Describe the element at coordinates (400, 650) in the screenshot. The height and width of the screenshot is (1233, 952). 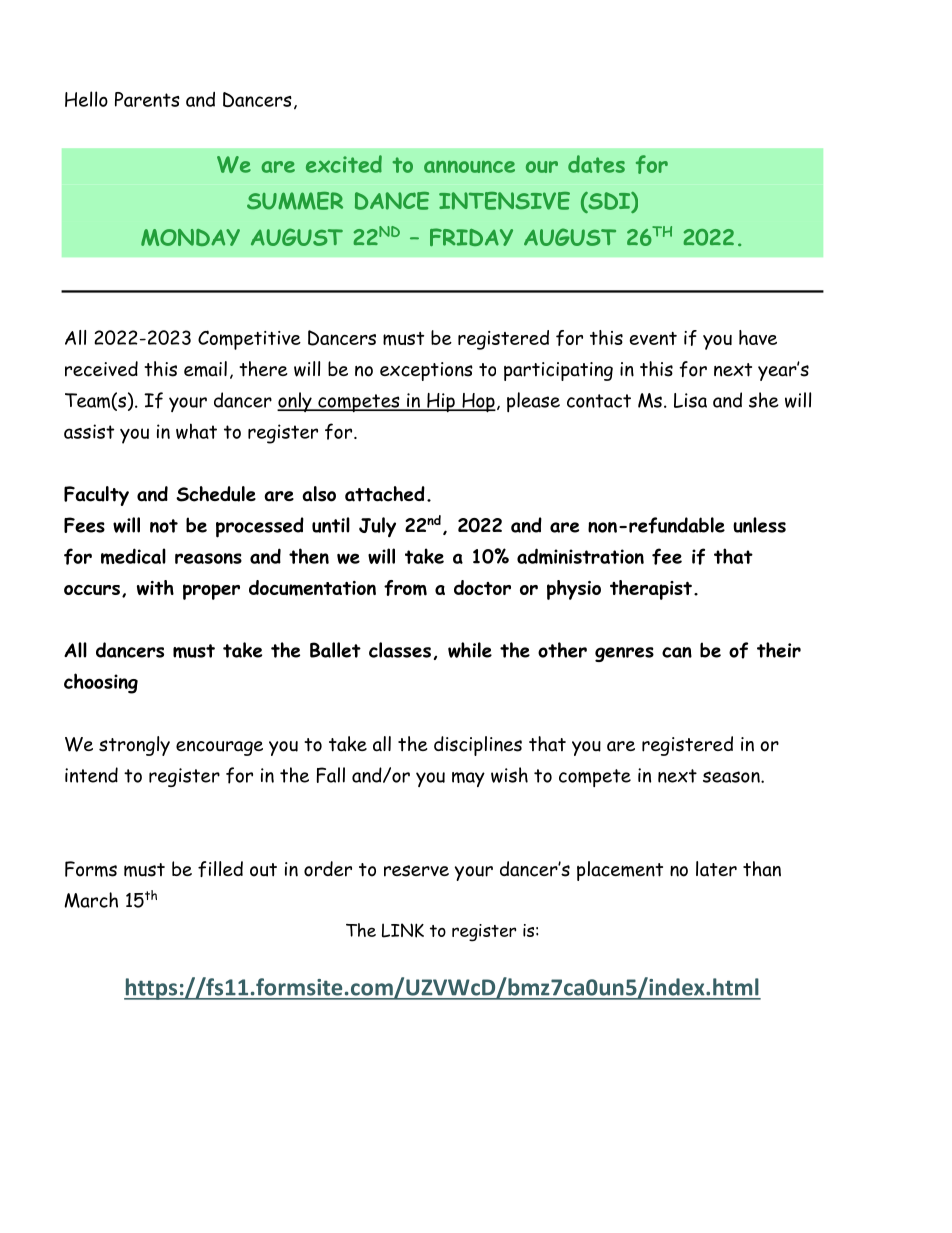
I see `classes` at that location.
